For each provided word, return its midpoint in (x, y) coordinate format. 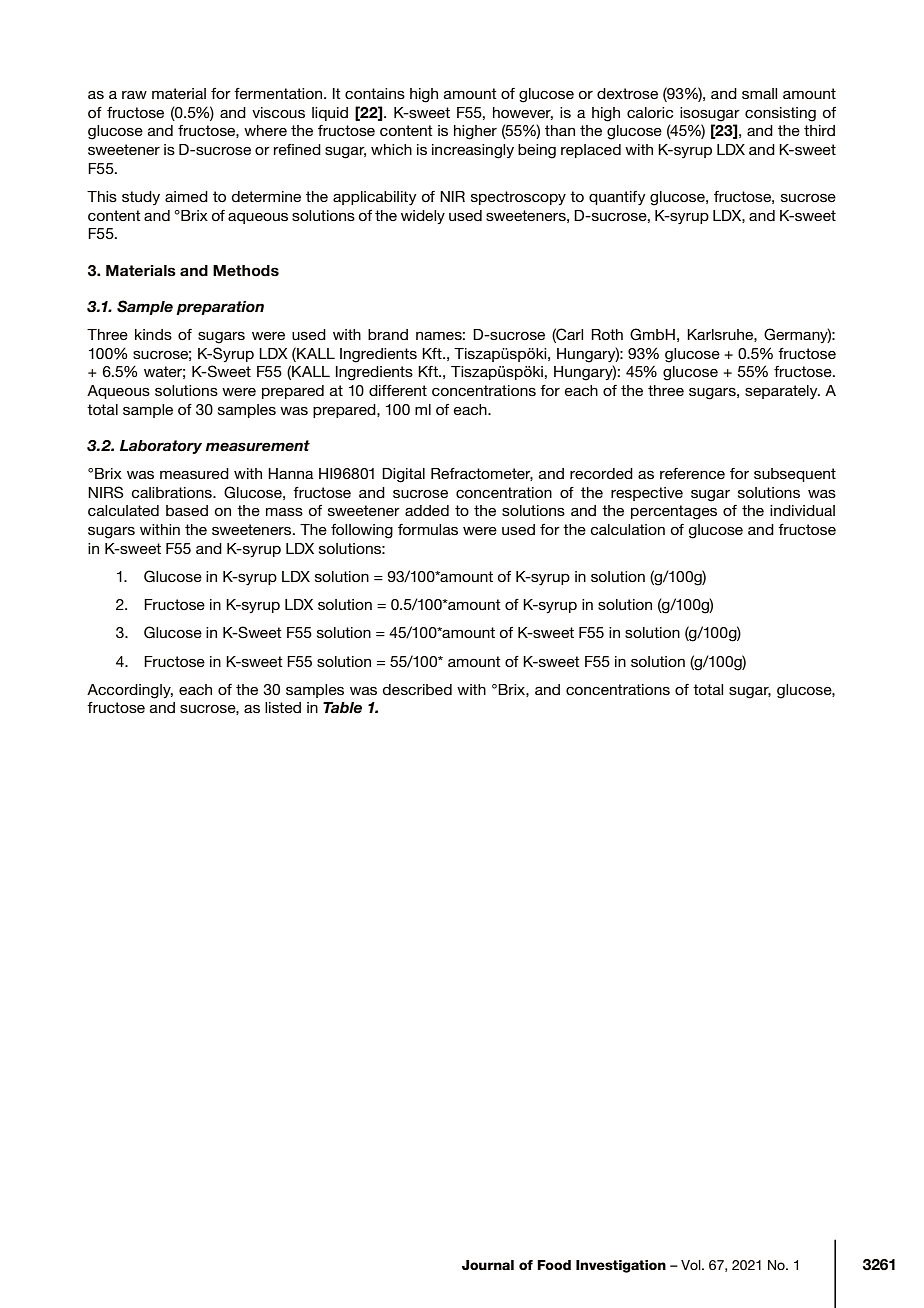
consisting (780, 114)
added (427, 510)
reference (692, 473)
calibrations (172, 492)
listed (283, 707)
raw (134, 95)
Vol (692, 1265)
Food (554, 1265)
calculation (627, 529)
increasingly (473, 151)
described (417, 689)
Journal (488, 1265)
